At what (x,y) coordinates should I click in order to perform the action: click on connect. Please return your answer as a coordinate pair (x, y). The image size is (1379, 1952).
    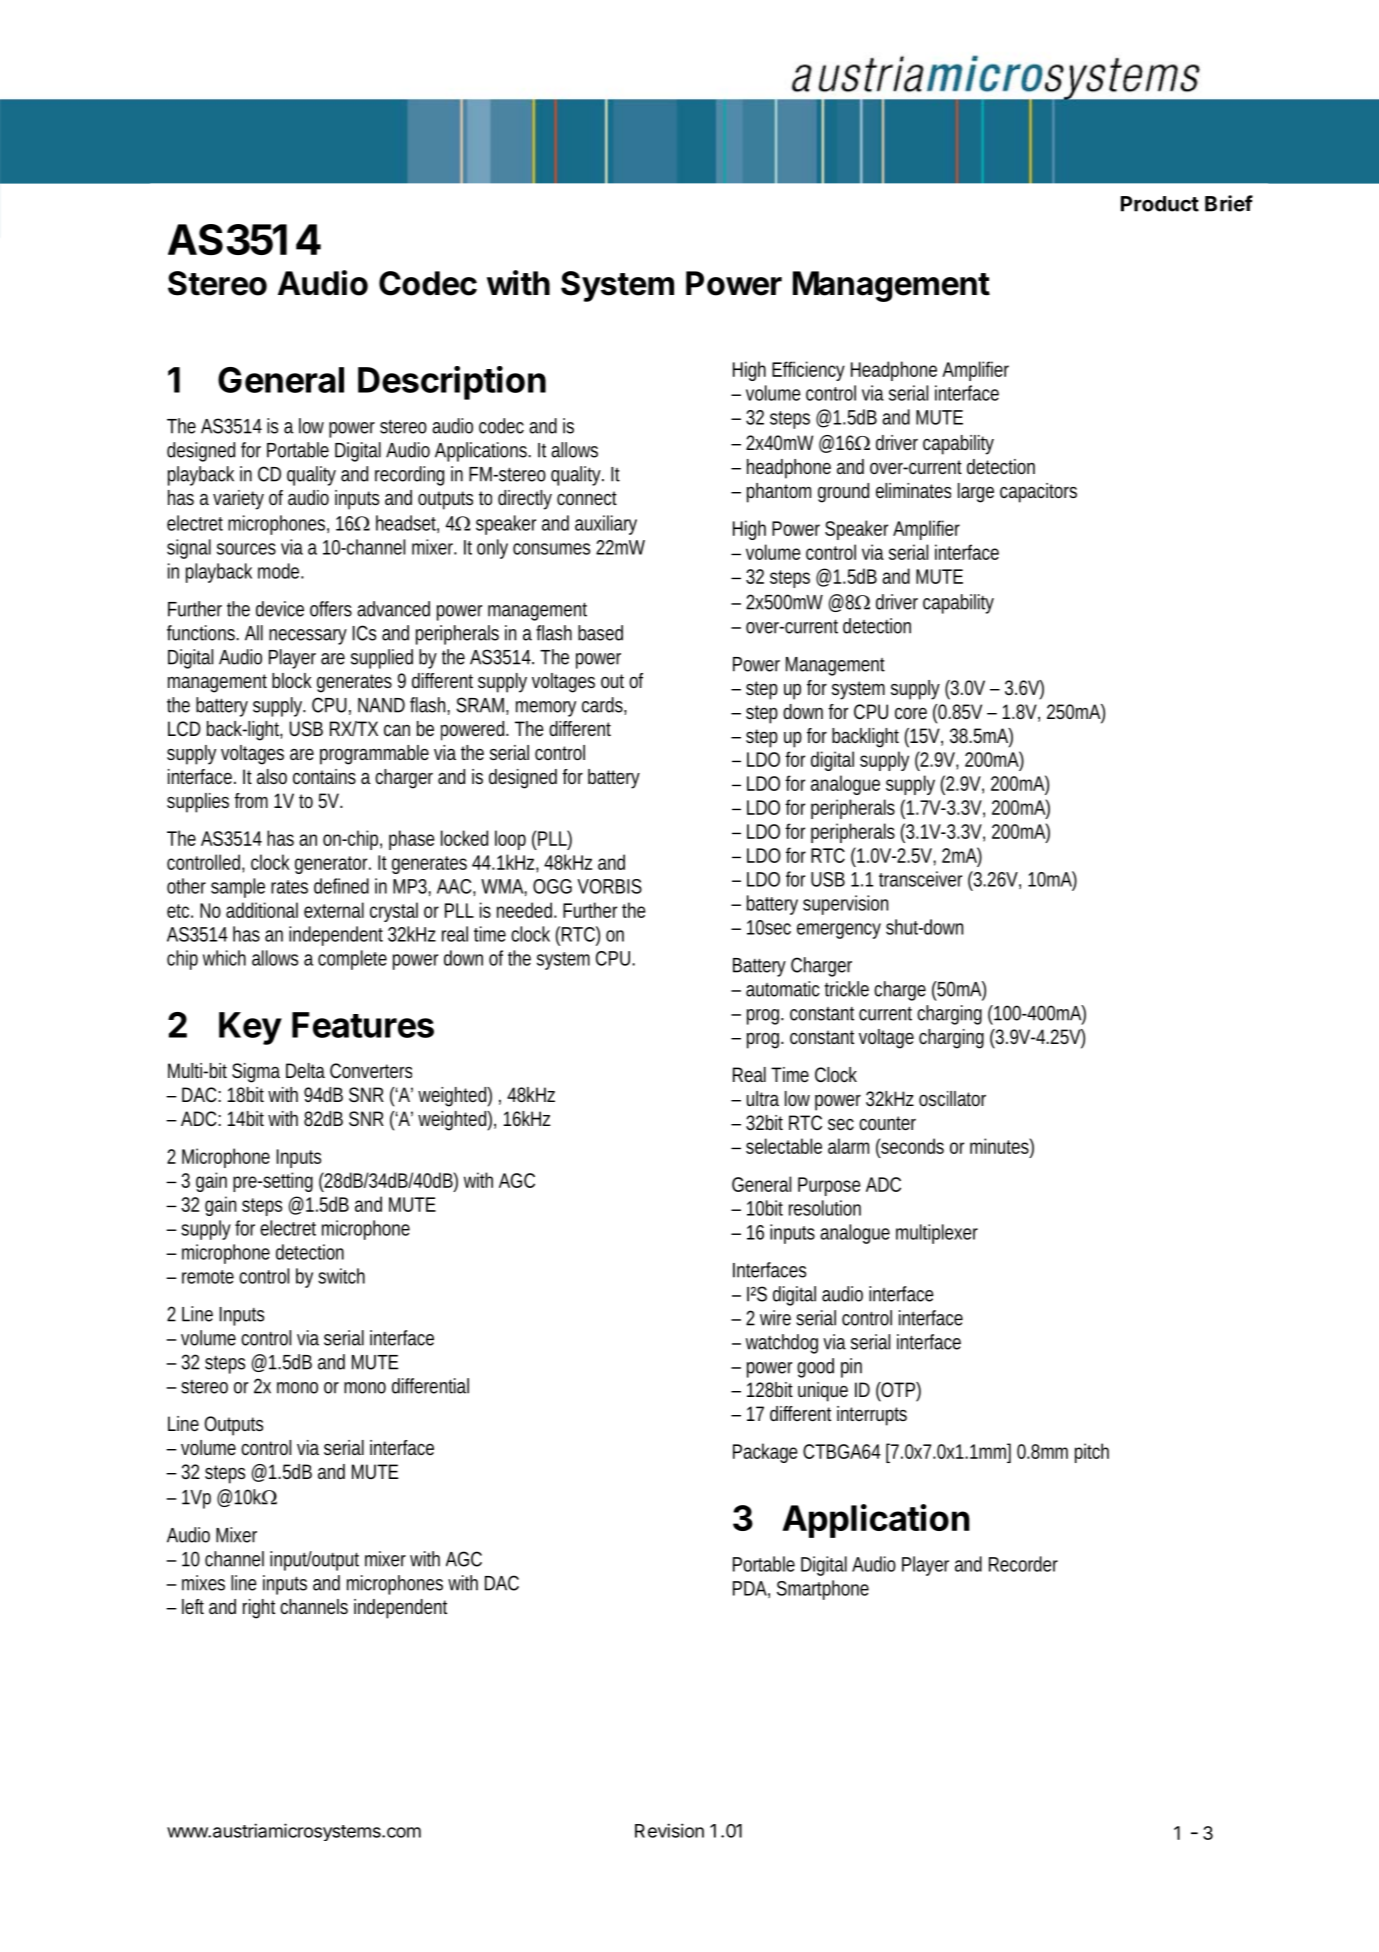
    Looking at the image, I should click on (587, 498).
